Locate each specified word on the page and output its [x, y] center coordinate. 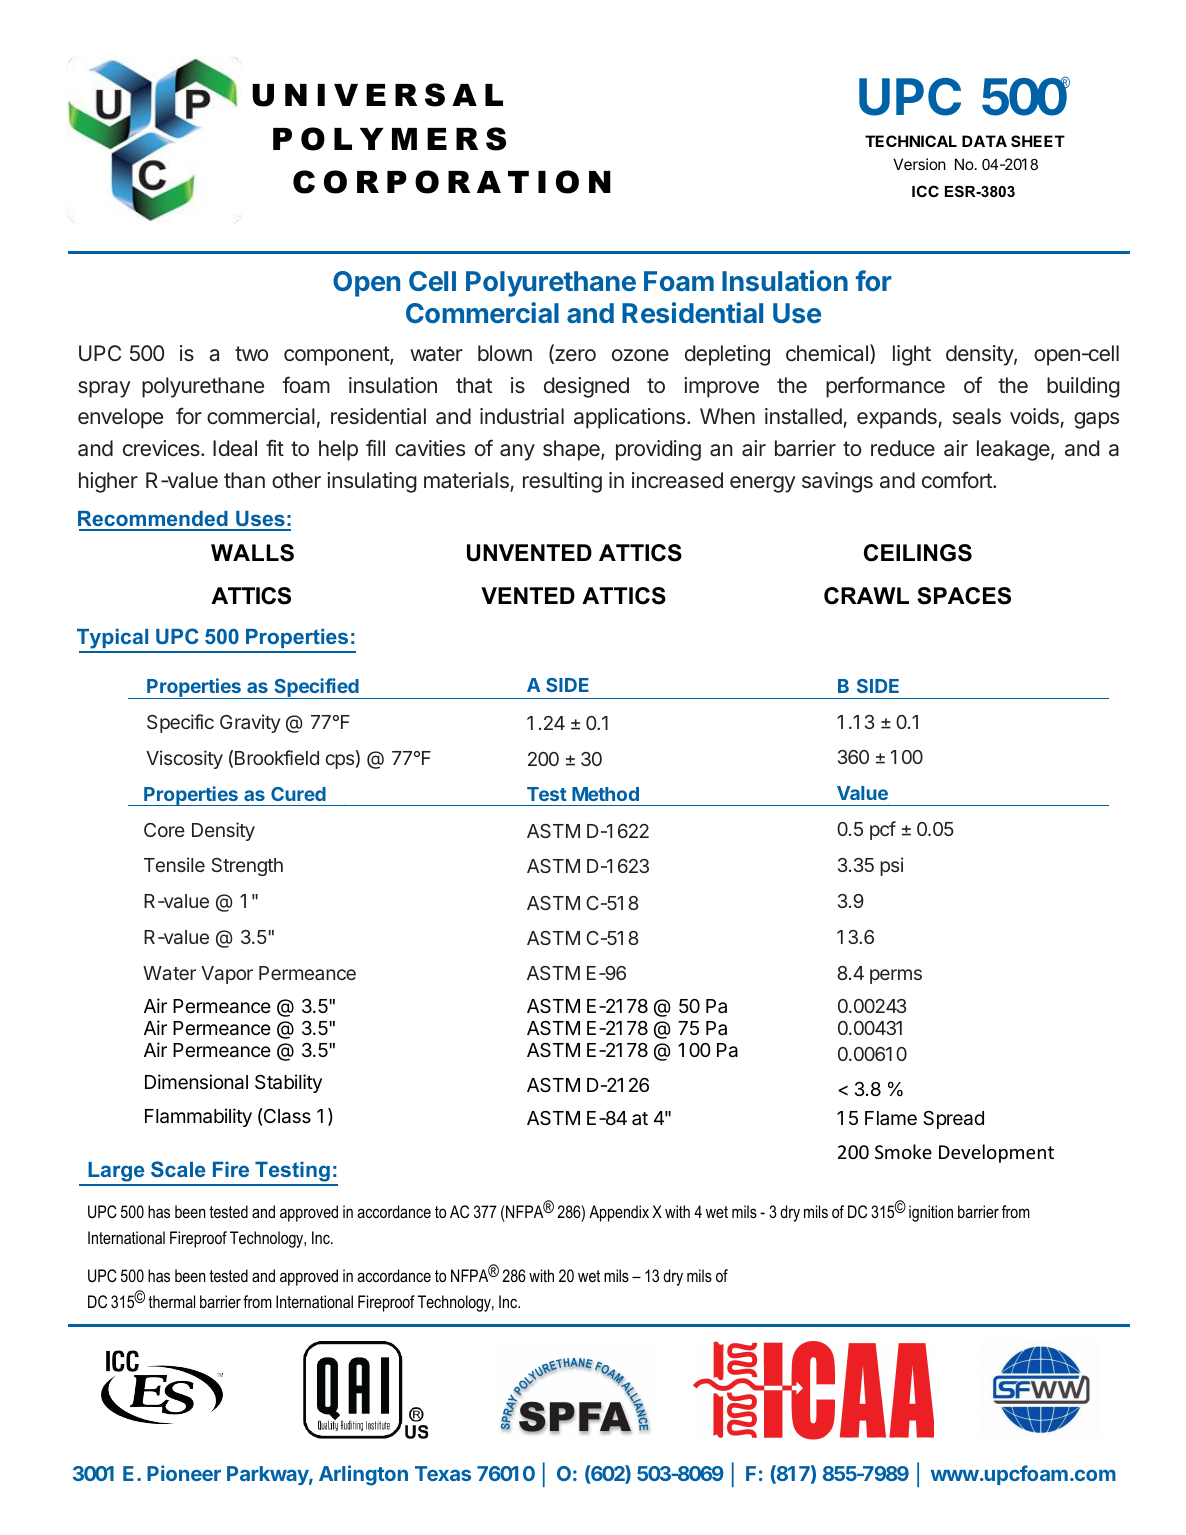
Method [605, 794]
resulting [562, 482]
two [251, 353]
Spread [953, 1120]
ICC [925, 191]
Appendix [619, 1213]
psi [891, 866]
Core [164, 830]
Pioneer [184, 1473]
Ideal [235, 448]
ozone [640, 355]
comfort [958, 479]
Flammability [198, 1117]
